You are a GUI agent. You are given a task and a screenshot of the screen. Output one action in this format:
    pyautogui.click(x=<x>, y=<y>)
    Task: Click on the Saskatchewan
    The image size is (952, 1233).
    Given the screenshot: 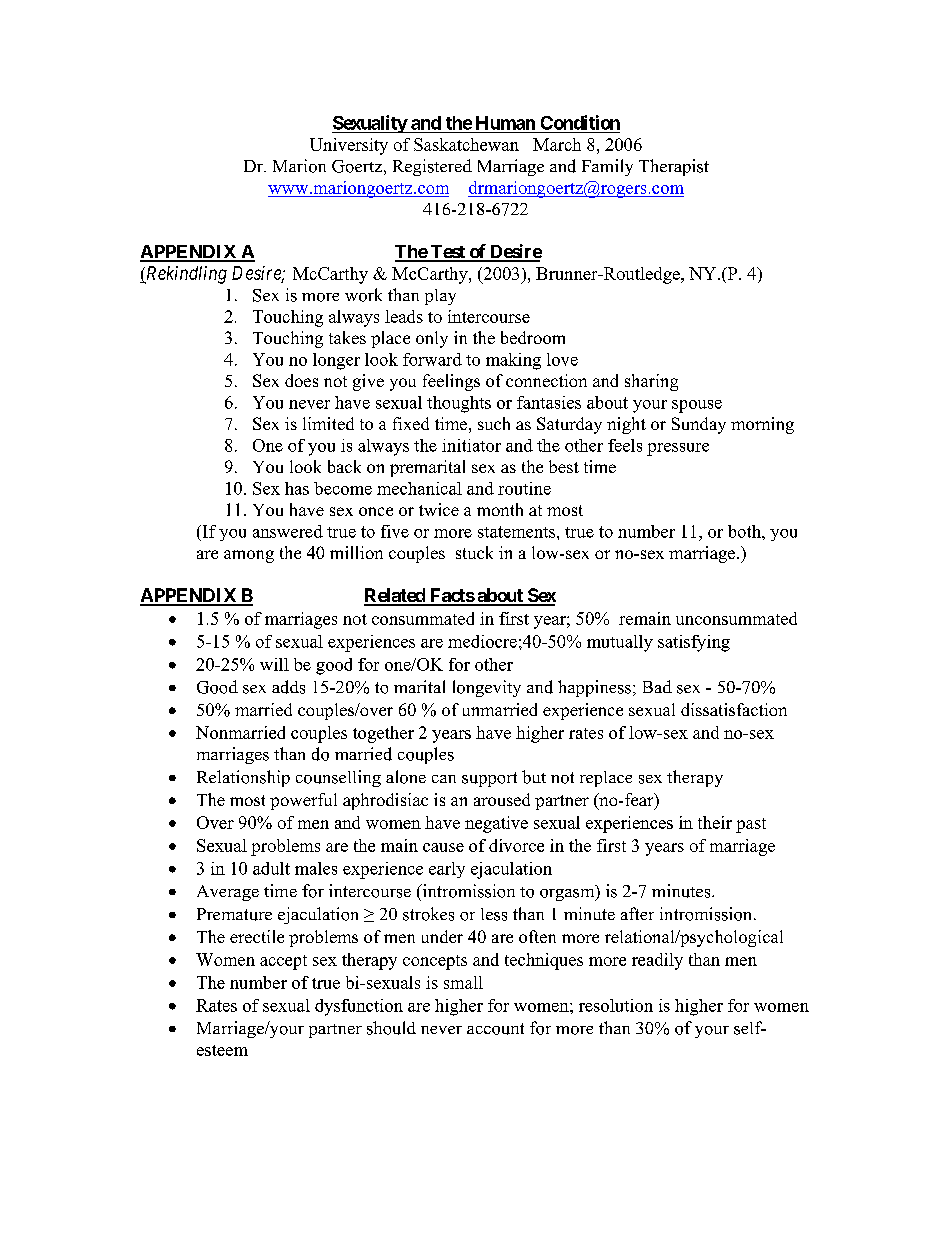 What is the action you would take?
    pyautogui.click(x=466, y=144)
